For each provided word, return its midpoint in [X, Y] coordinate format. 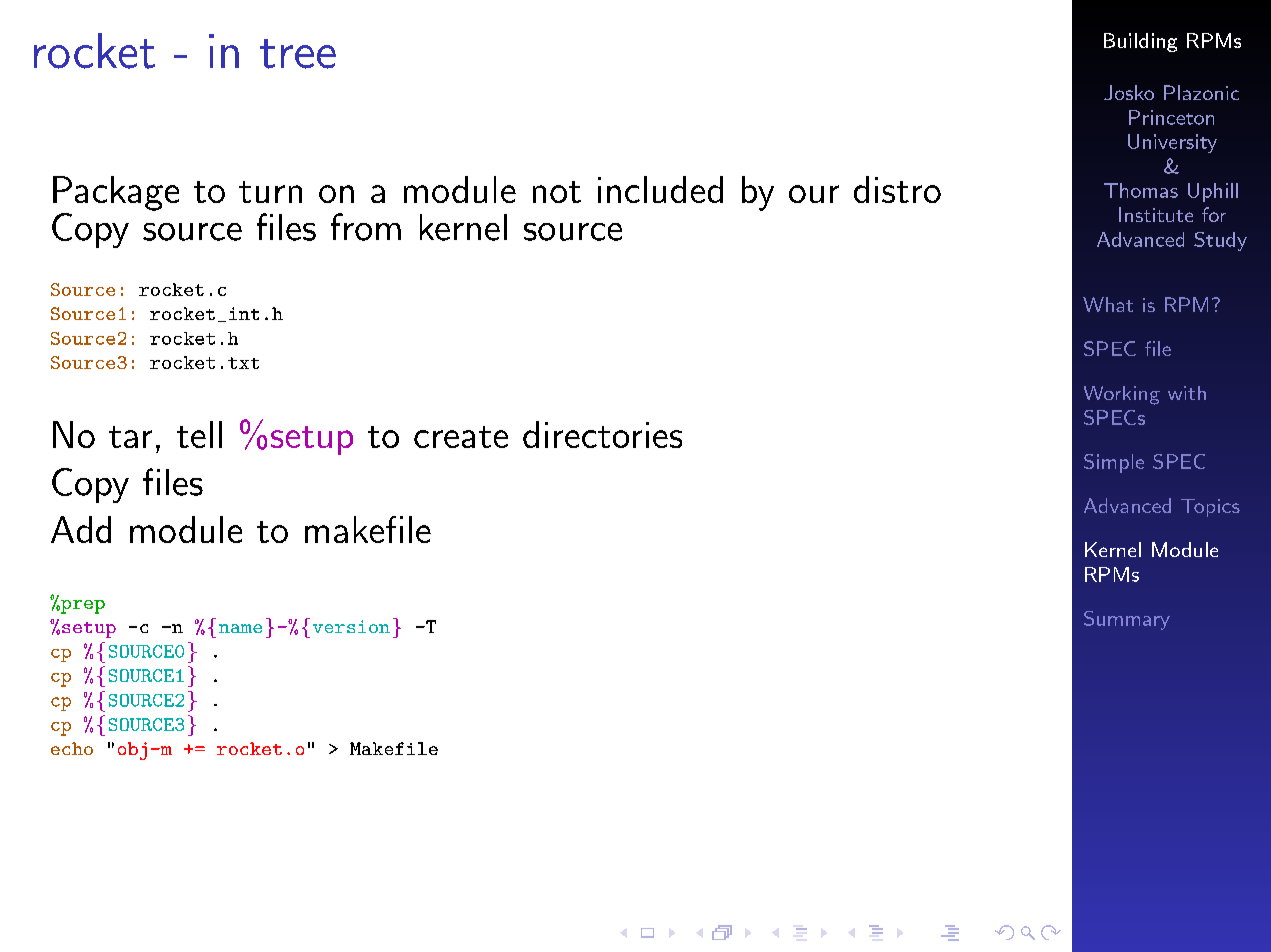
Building [1140, 42]
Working [1122, 395]
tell [199, 434]
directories [602, 434]
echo [72, 748]
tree [298, 54]
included [660, 189]
